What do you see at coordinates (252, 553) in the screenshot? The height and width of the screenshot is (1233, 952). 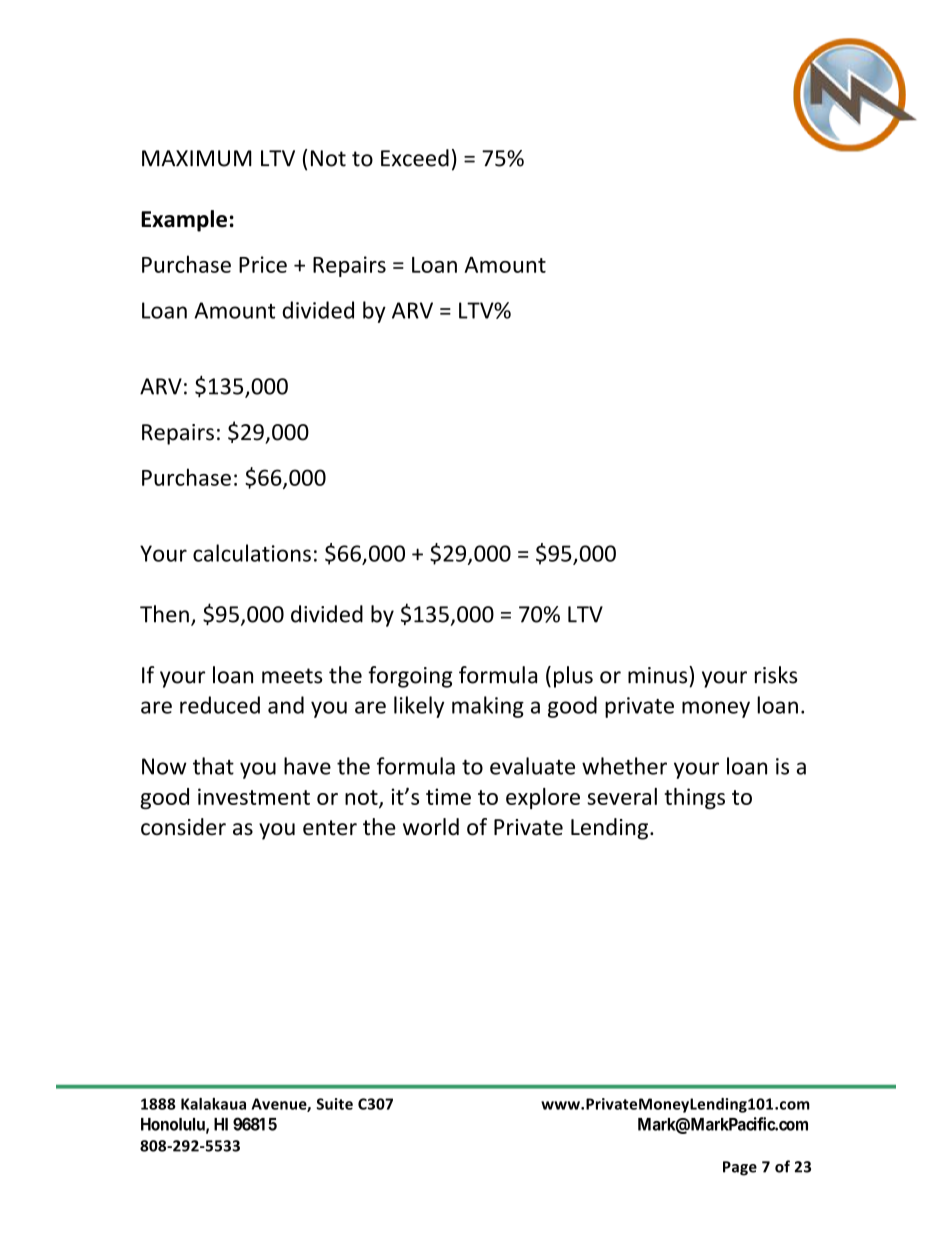 I see `calculations` at bounding box center [252, 553].
